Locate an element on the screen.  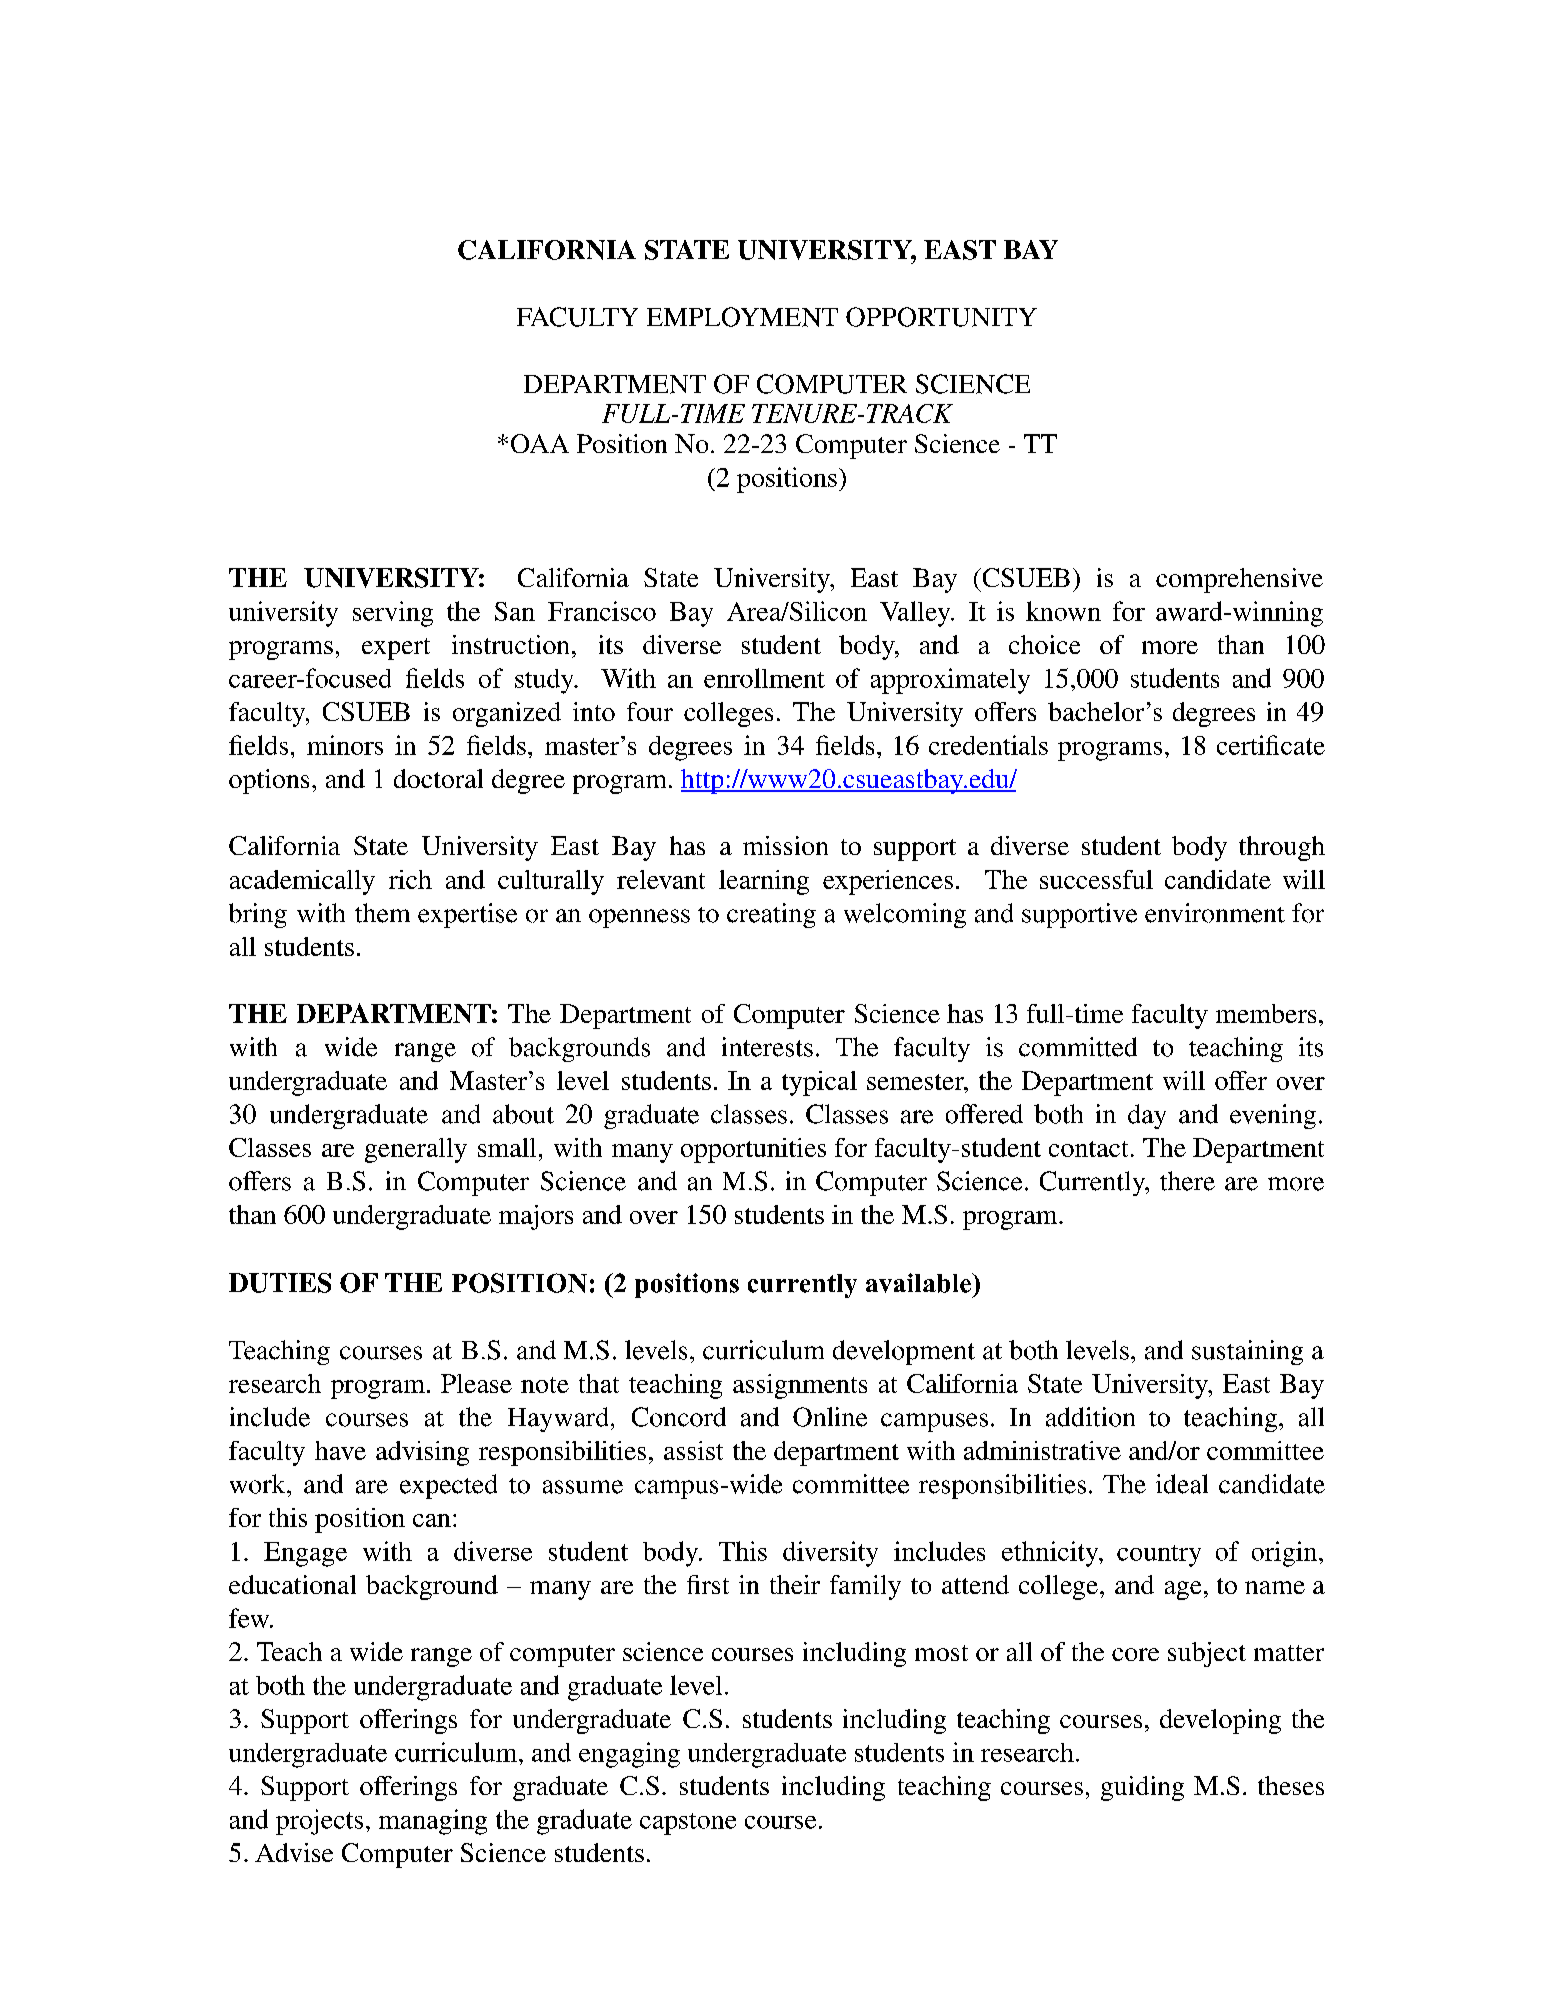
capstone is located at coordinates (688, 1824).
